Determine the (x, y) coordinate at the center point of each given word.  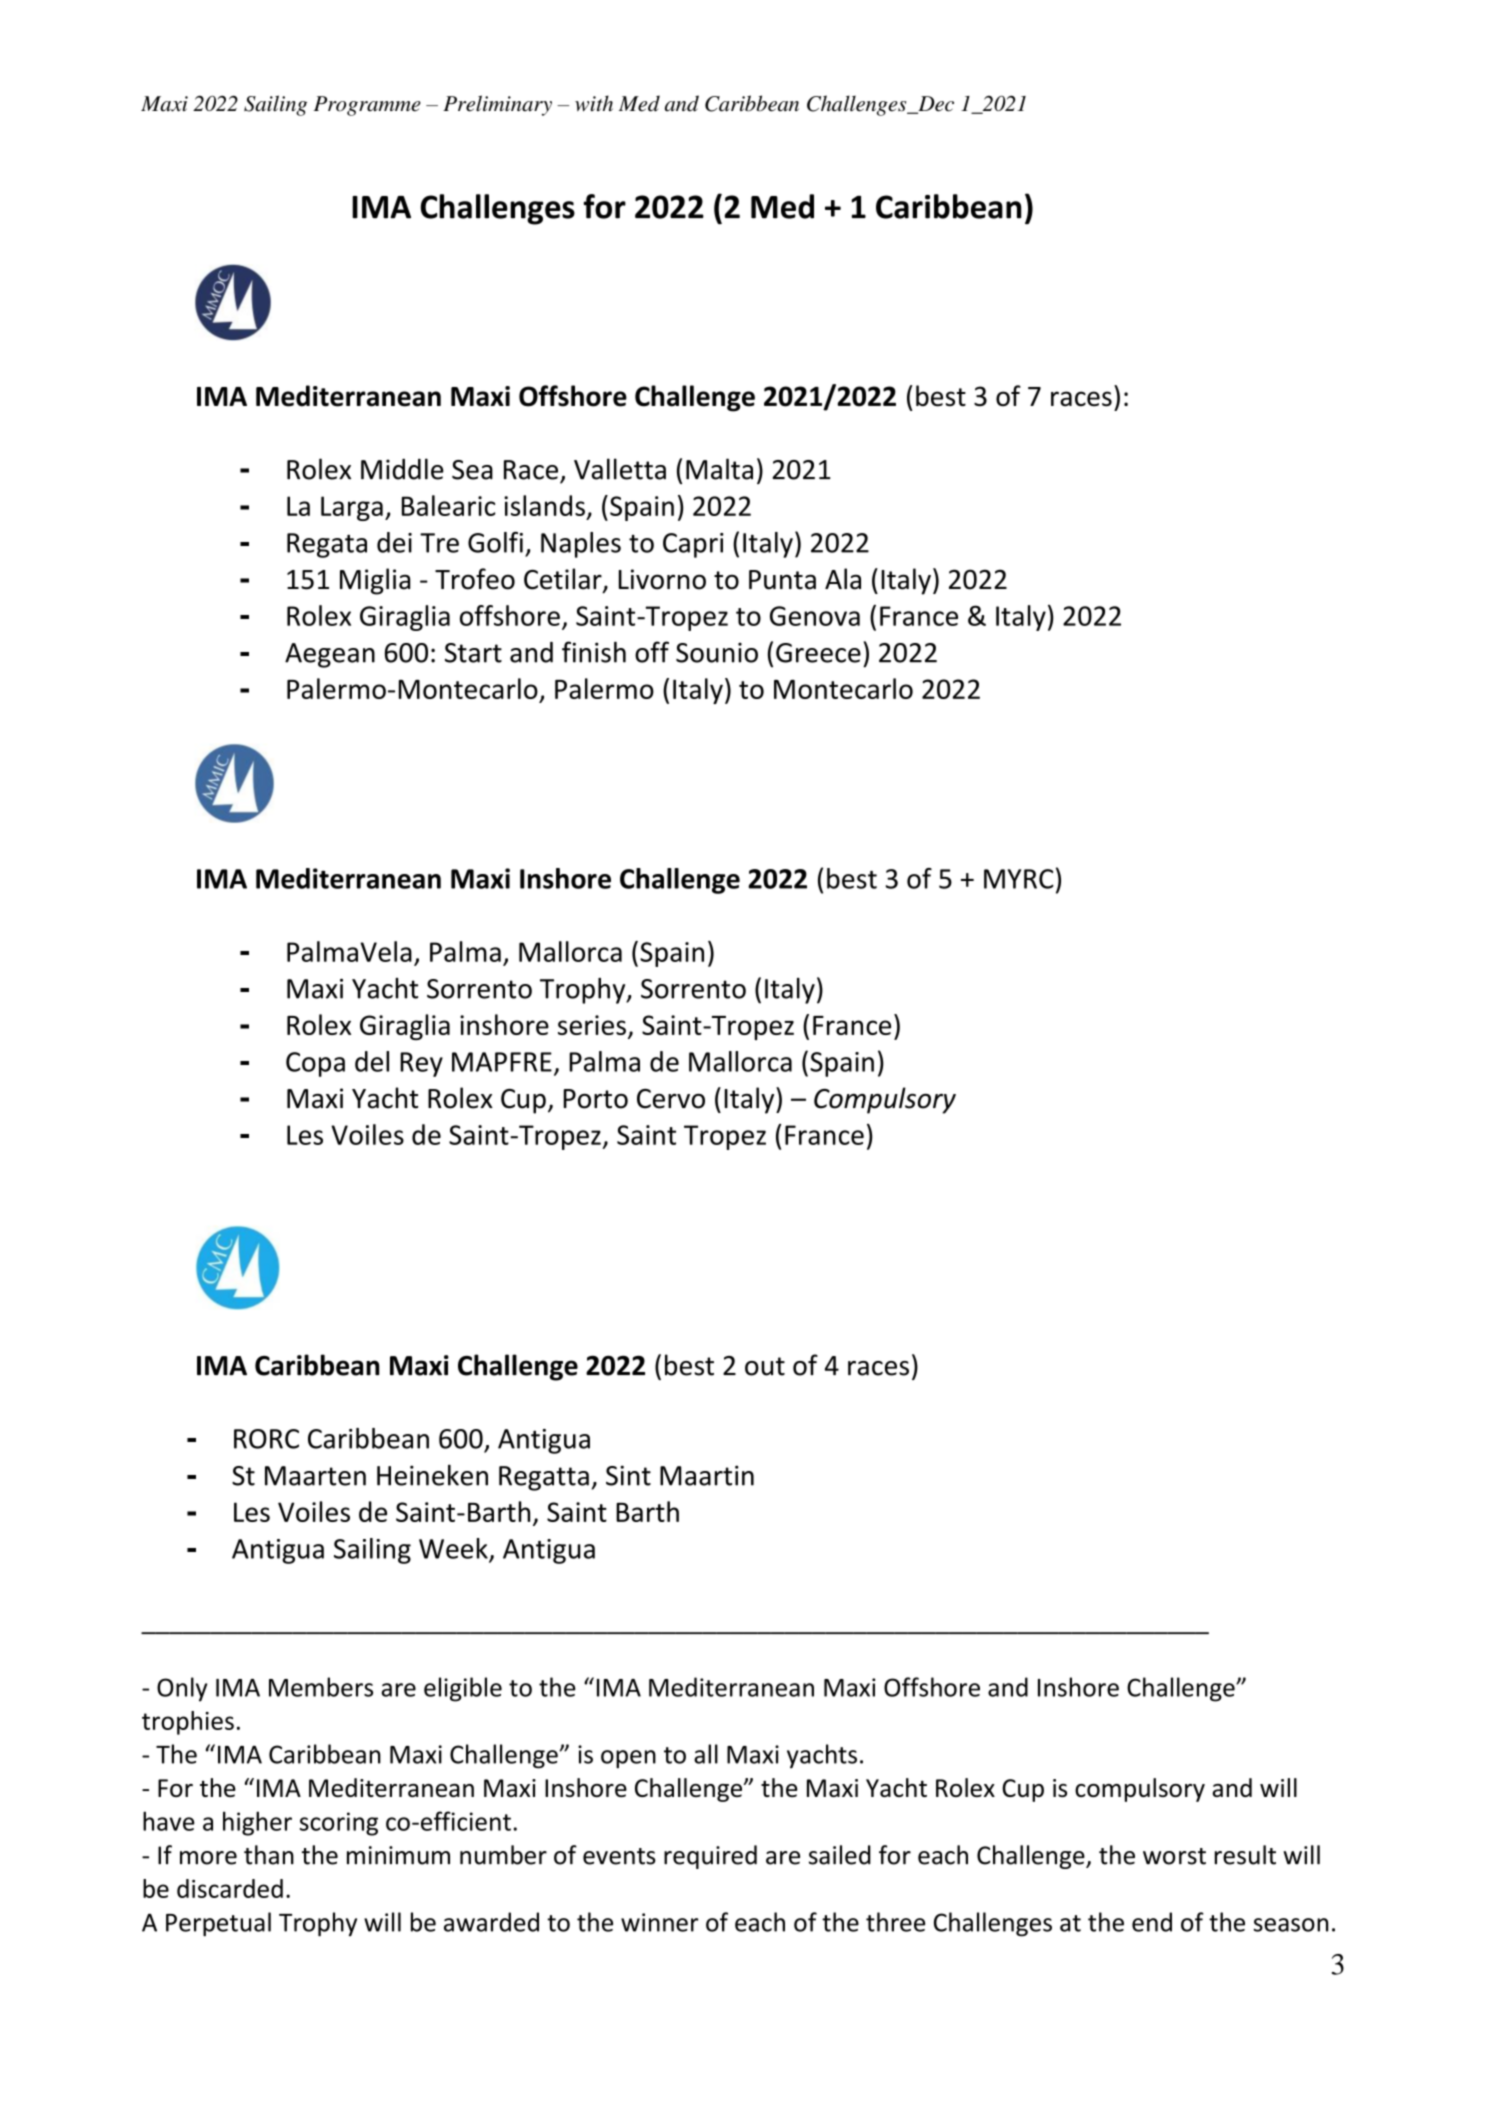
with (594, 103)
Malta (719, 469)
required (710, 1857)
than (269, 1855)
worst (1174, 1856)
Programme (367, 106)
